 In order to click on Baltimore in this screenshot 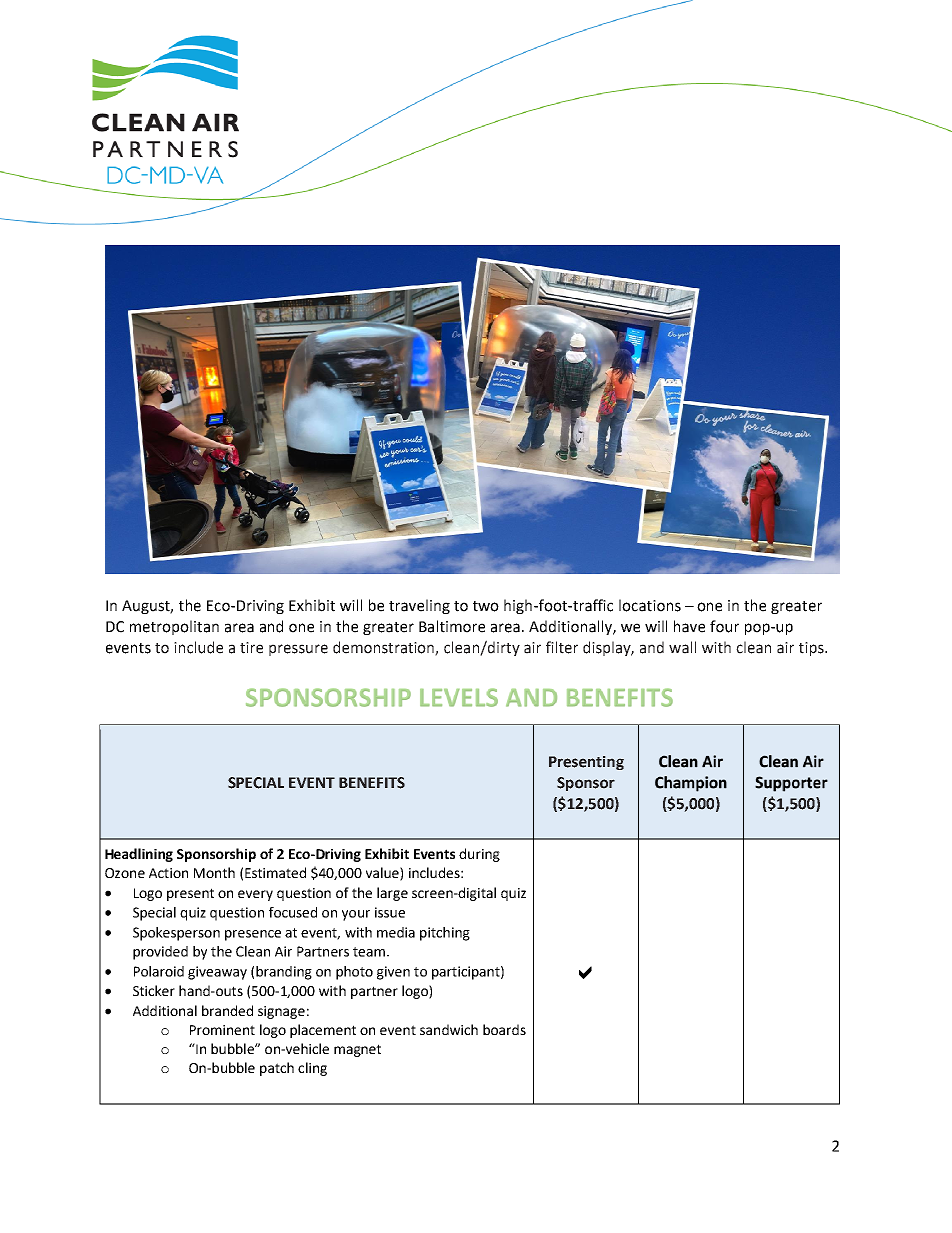, I will do `click(452, 626)`.
